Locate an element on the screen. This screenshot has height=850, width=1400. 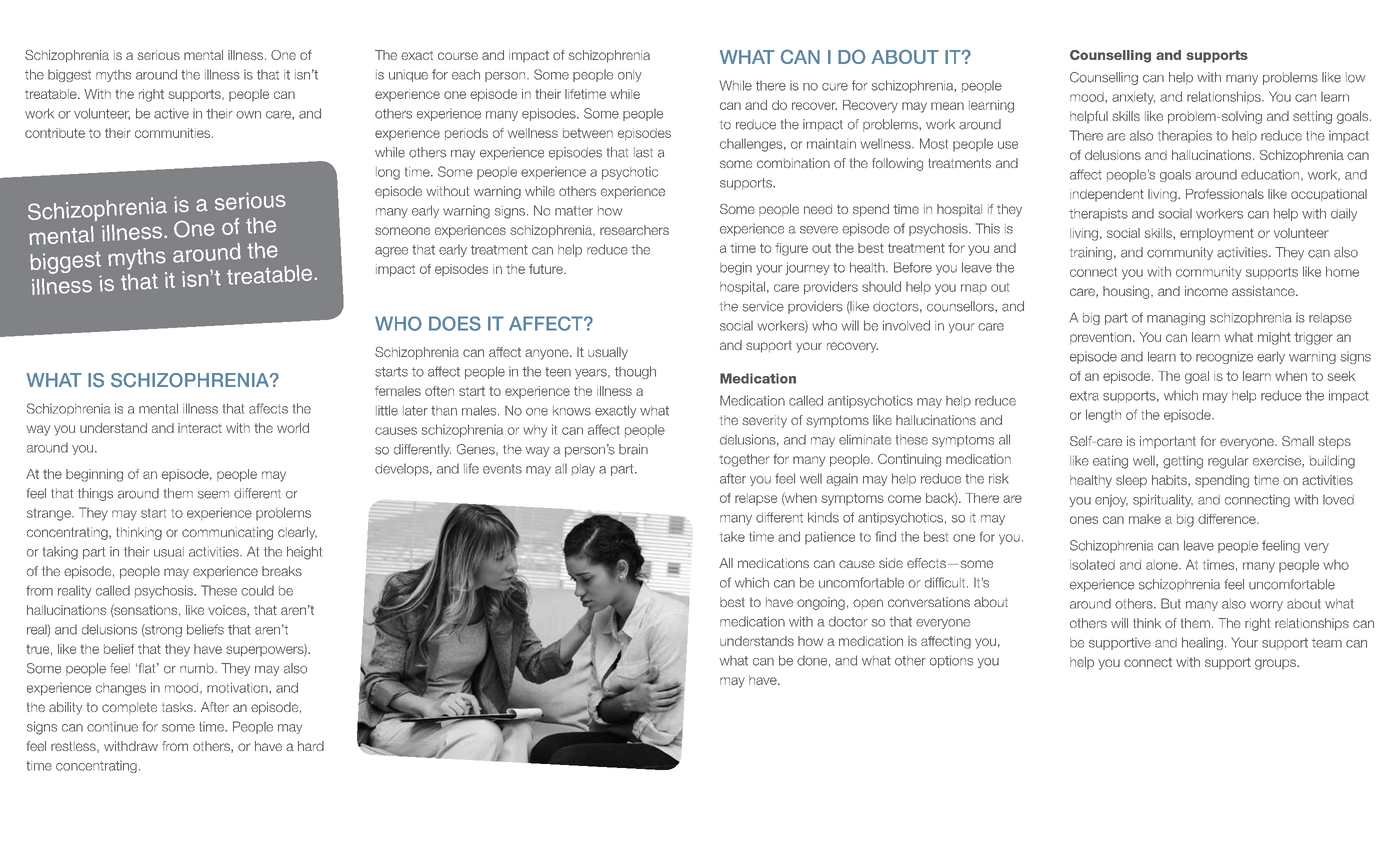
only is located at coordinates (630, 76).
